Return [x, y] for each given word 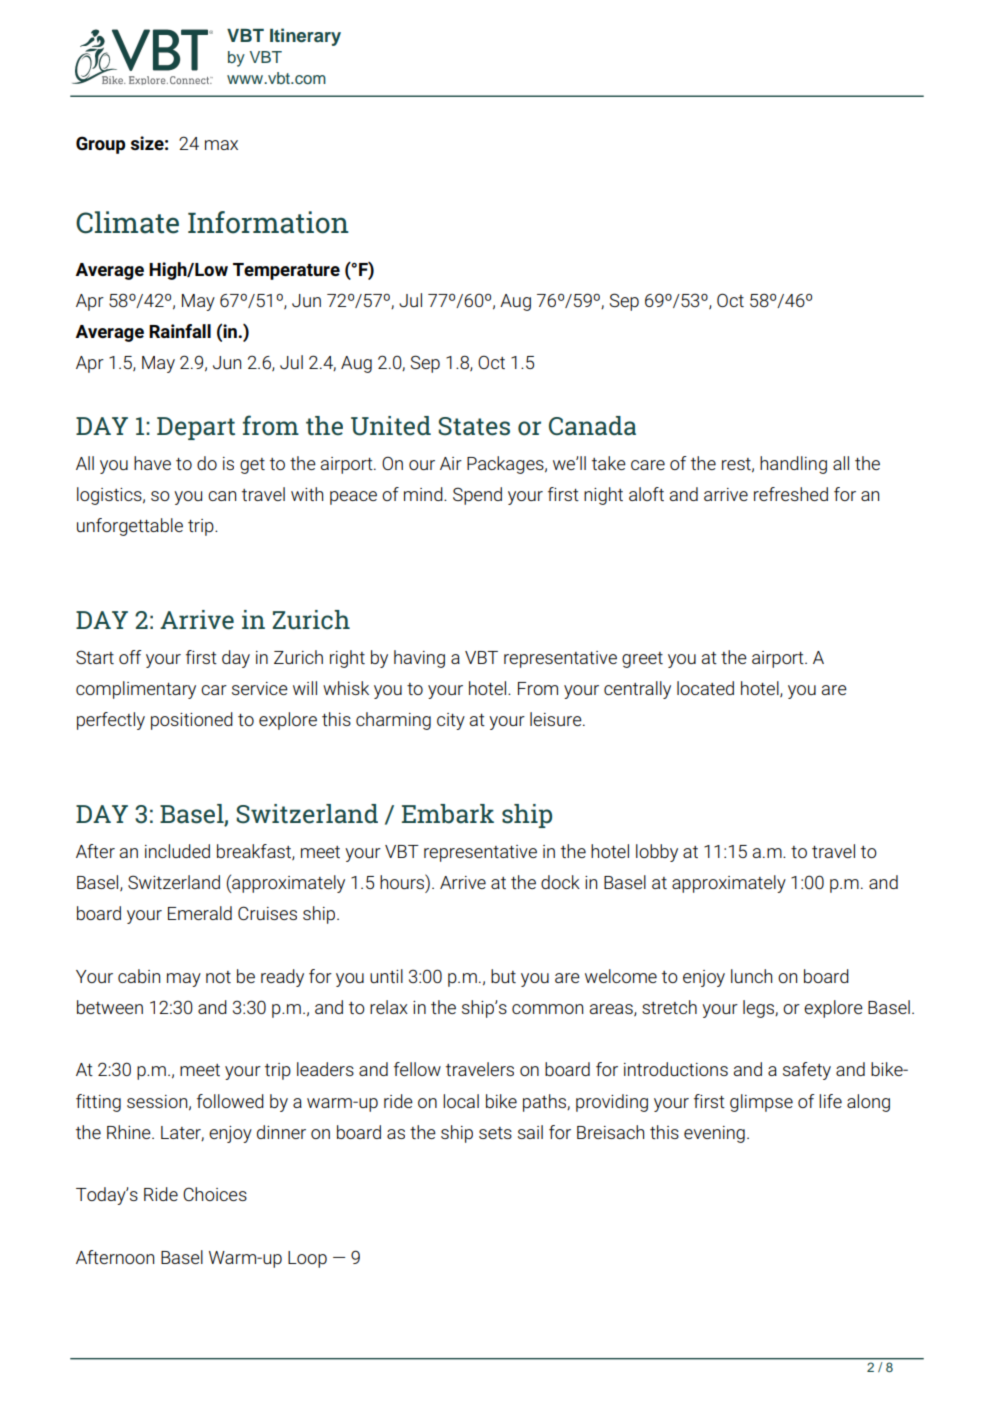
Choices [215, 1194]
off [130, 657]
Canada [592, 426]
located [705, 688]
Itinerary [305, 37]
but [503, 976]
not [218, 977]
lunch [751, 976]
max [221, 145]
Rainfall [180, 331]
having [419, 659]
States [474, 426]
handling [793, 465]
